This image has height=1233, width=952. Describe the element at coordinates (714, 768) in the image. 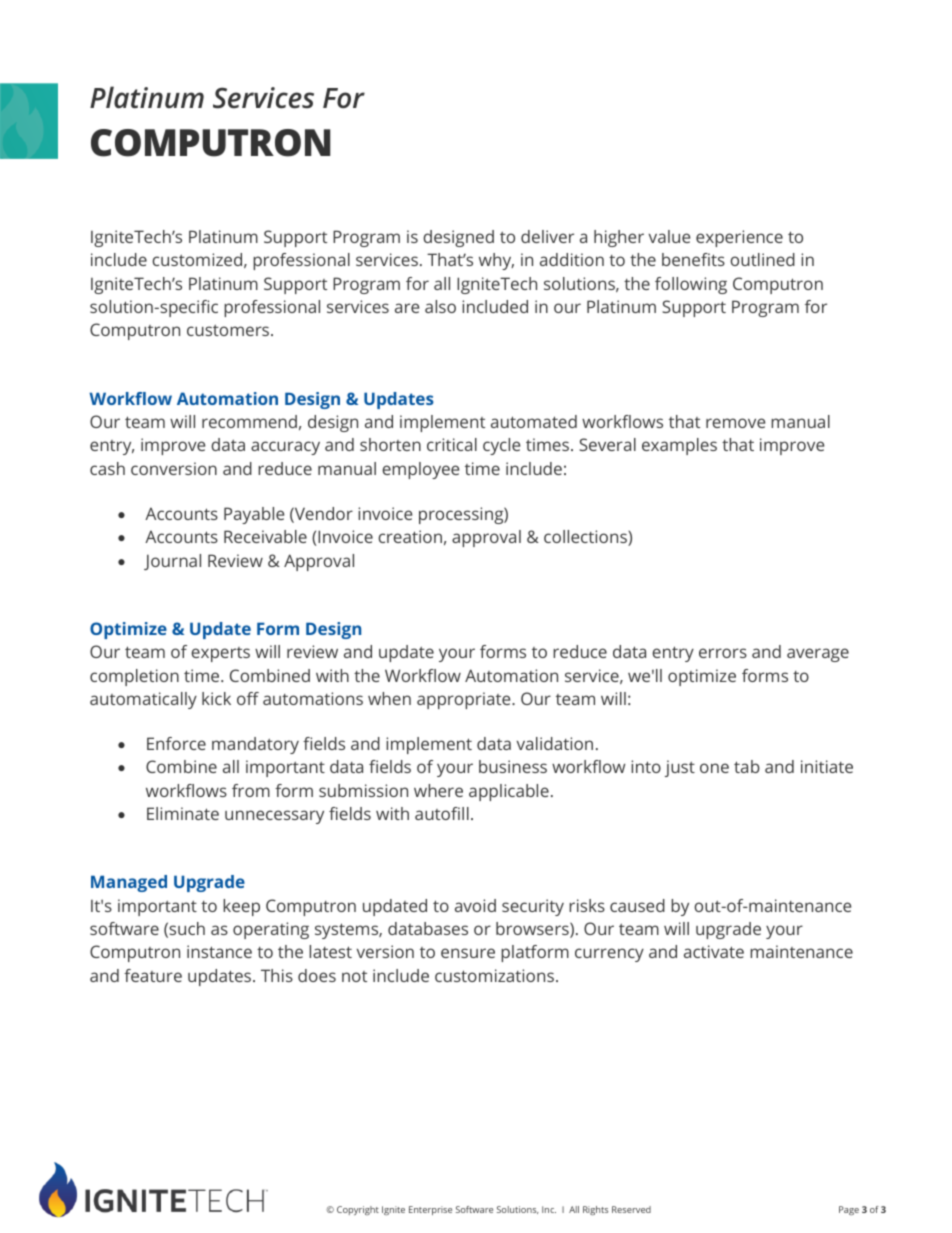

I see `one` at that location.
